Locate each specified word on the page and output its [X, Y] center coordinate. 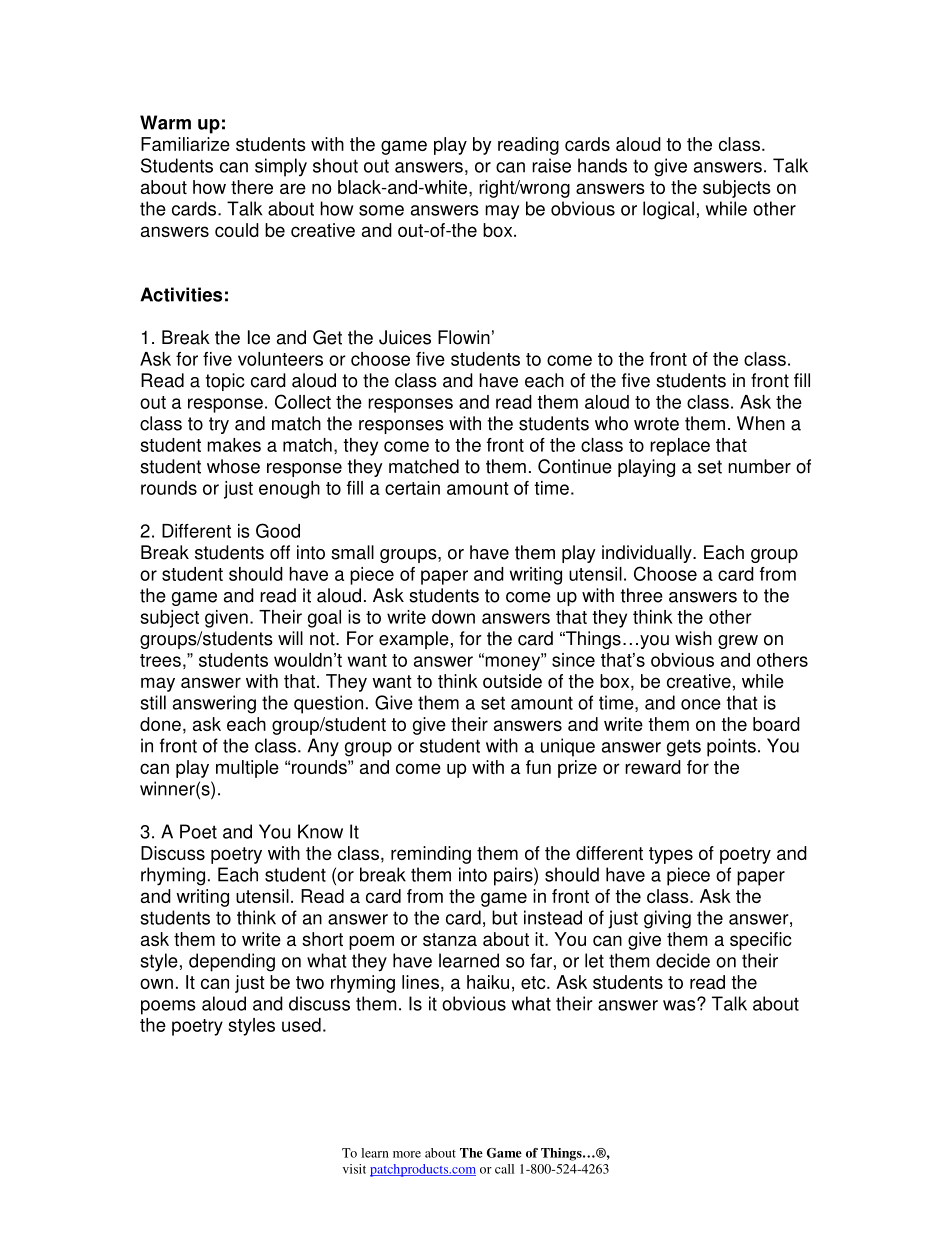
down [453, 617]
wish [693, 638]
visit [354, 1169]
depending [232, 962]
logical [668, 210]
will [290, 638]
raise [551, 165]
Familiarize [185, 144]
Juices [405, 337]
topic [225, 382]
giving [667, 919]
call [504, 1169]
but [504, 917]
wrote [656, 424]
